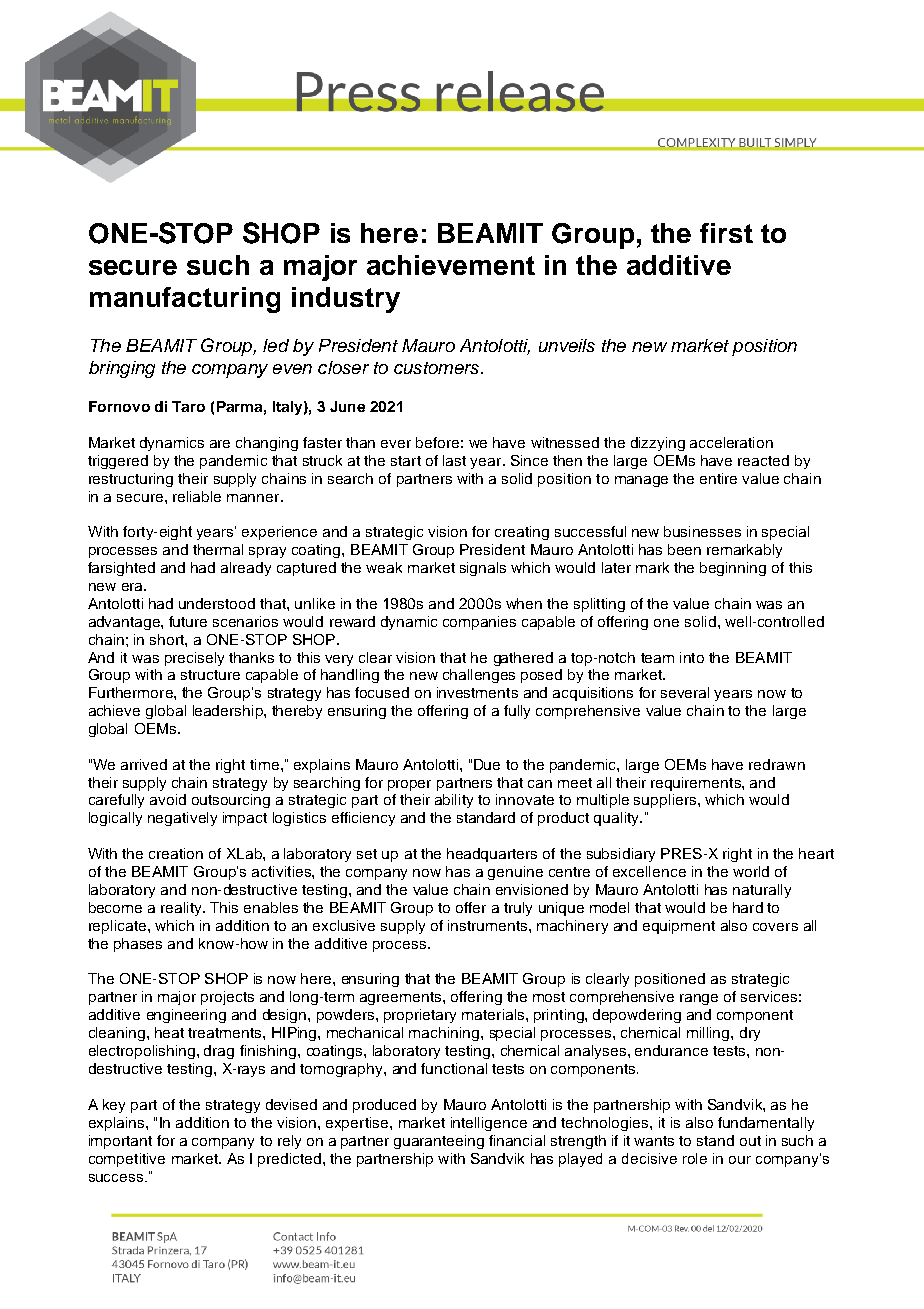 The image size is (924, 1309). Describe the element at coordinates (454, 460) in the image. I see `last` at that location.
